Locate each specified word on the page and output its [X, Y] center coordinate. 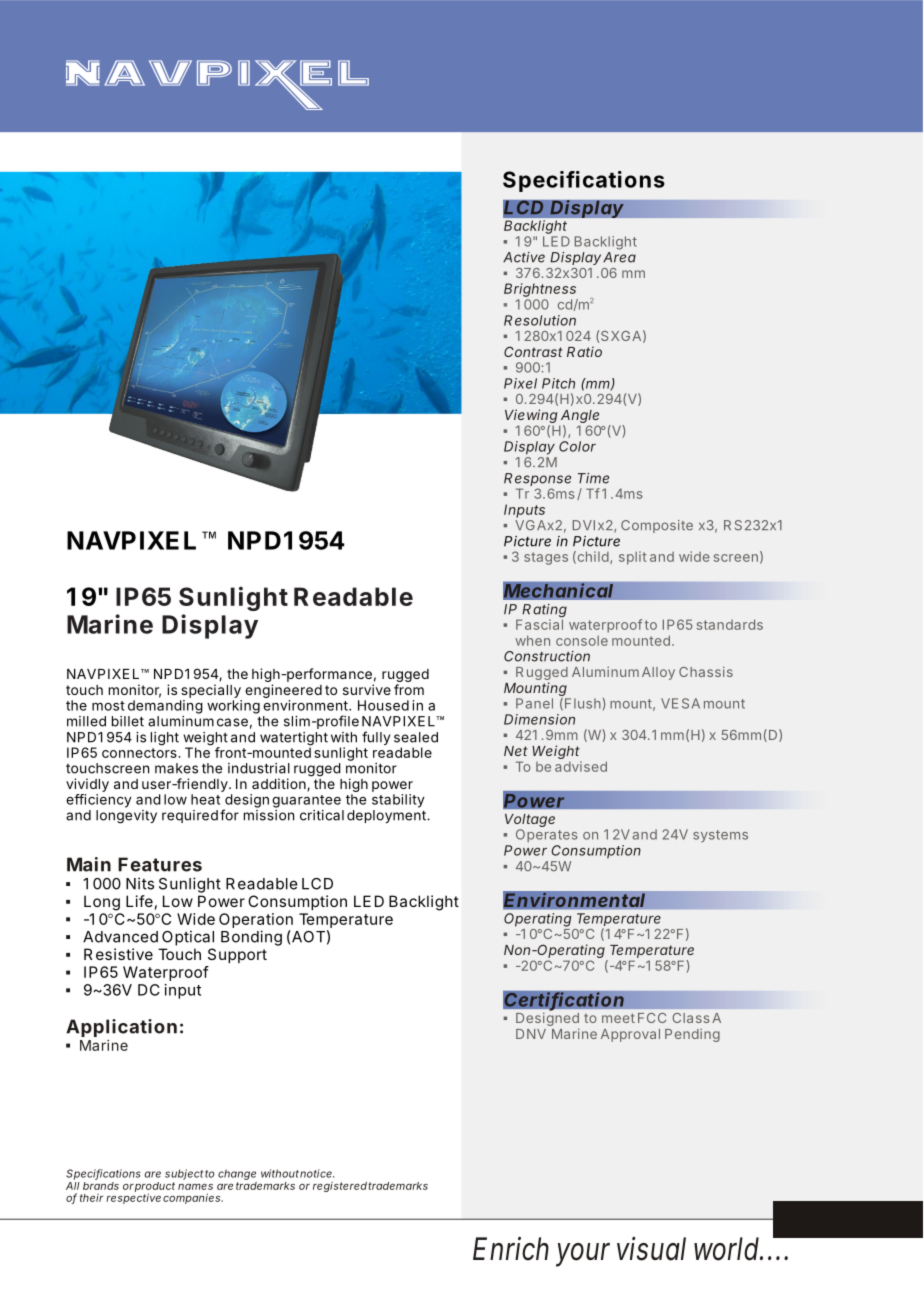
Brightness [540, 290]
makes [176, 768]
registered [341, 1186]
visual [651, 1249]
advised [581, 766]
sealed [416, 737]
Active [524, 257]
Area [619, 257]
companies [193, 1198]
